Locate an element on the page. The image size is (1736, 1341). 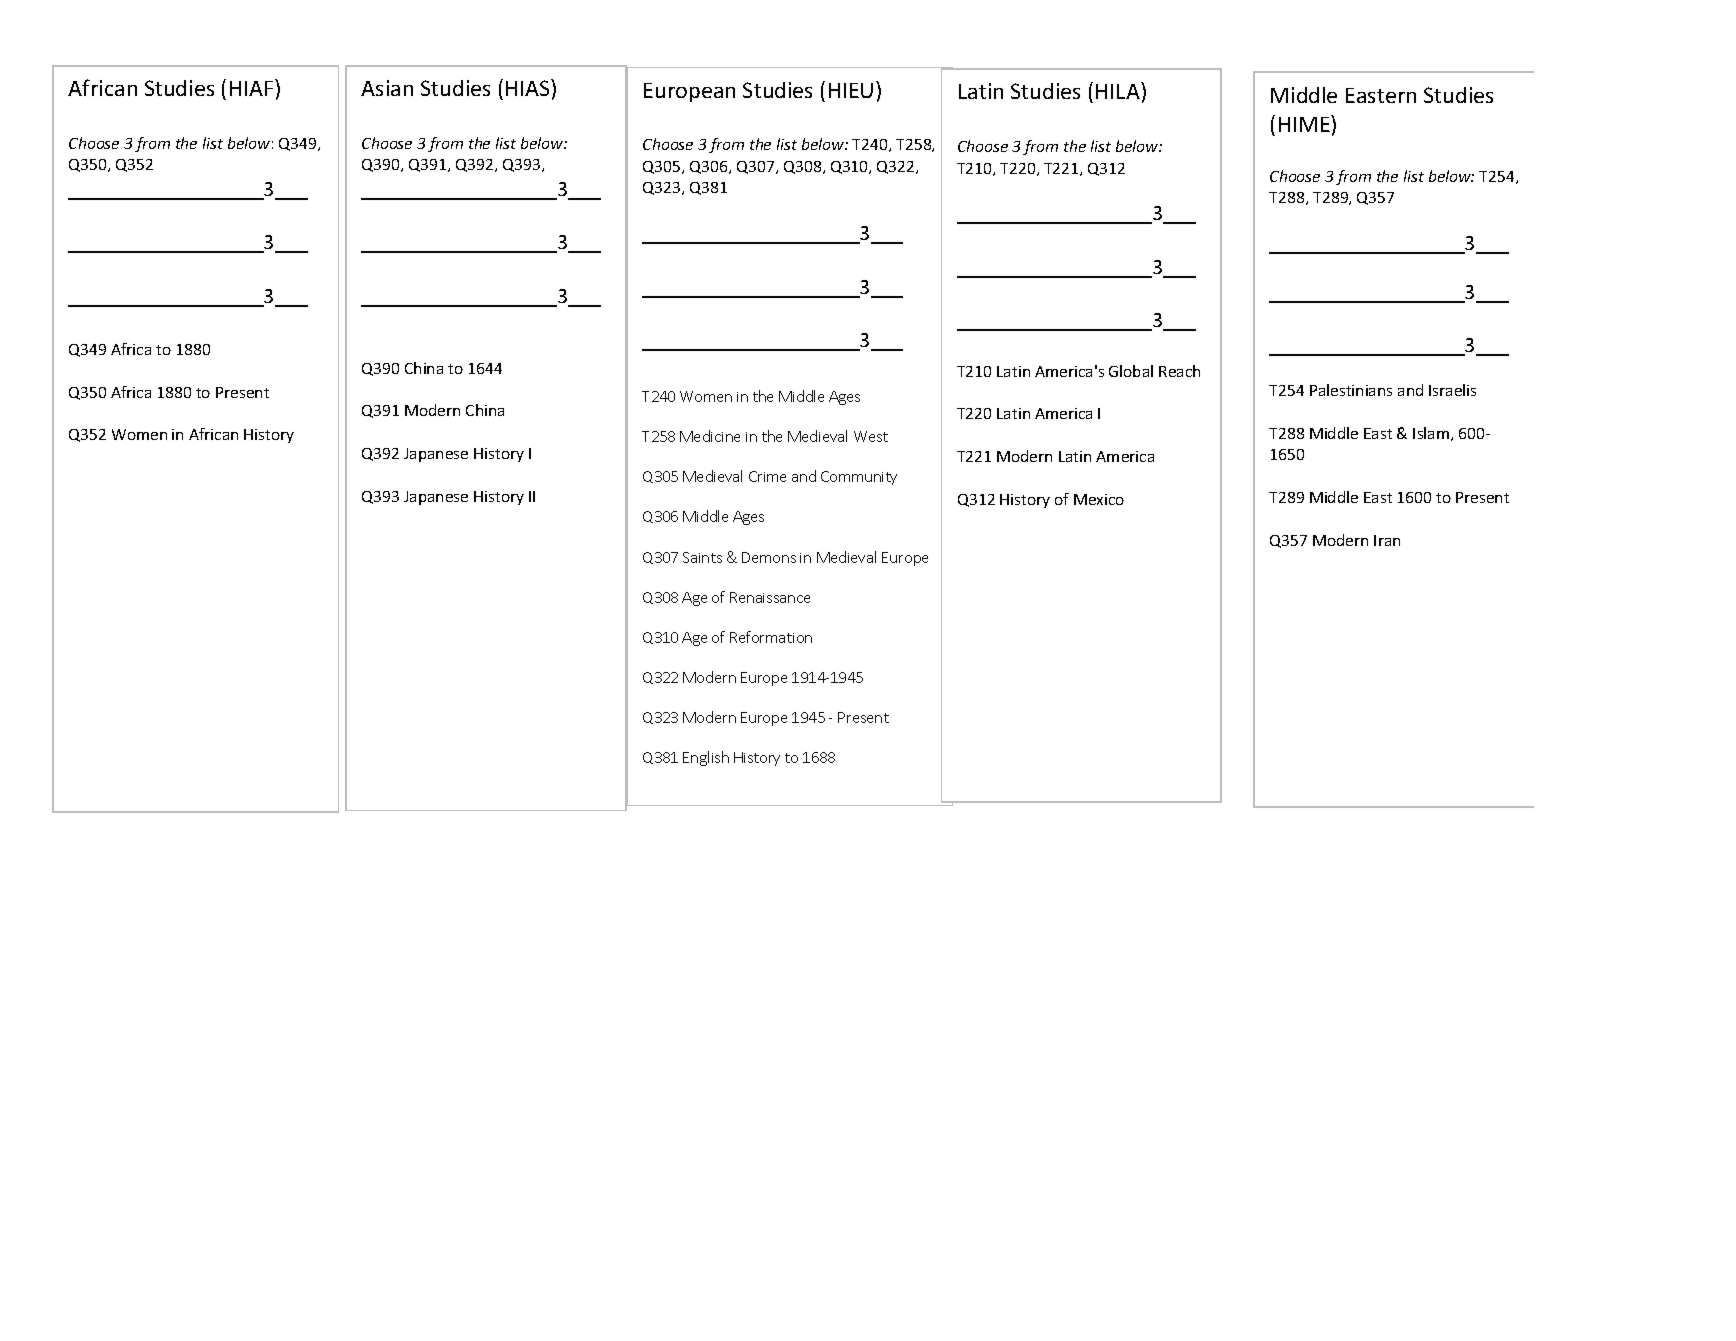
HIME is located at coordinates (1305, 123).
